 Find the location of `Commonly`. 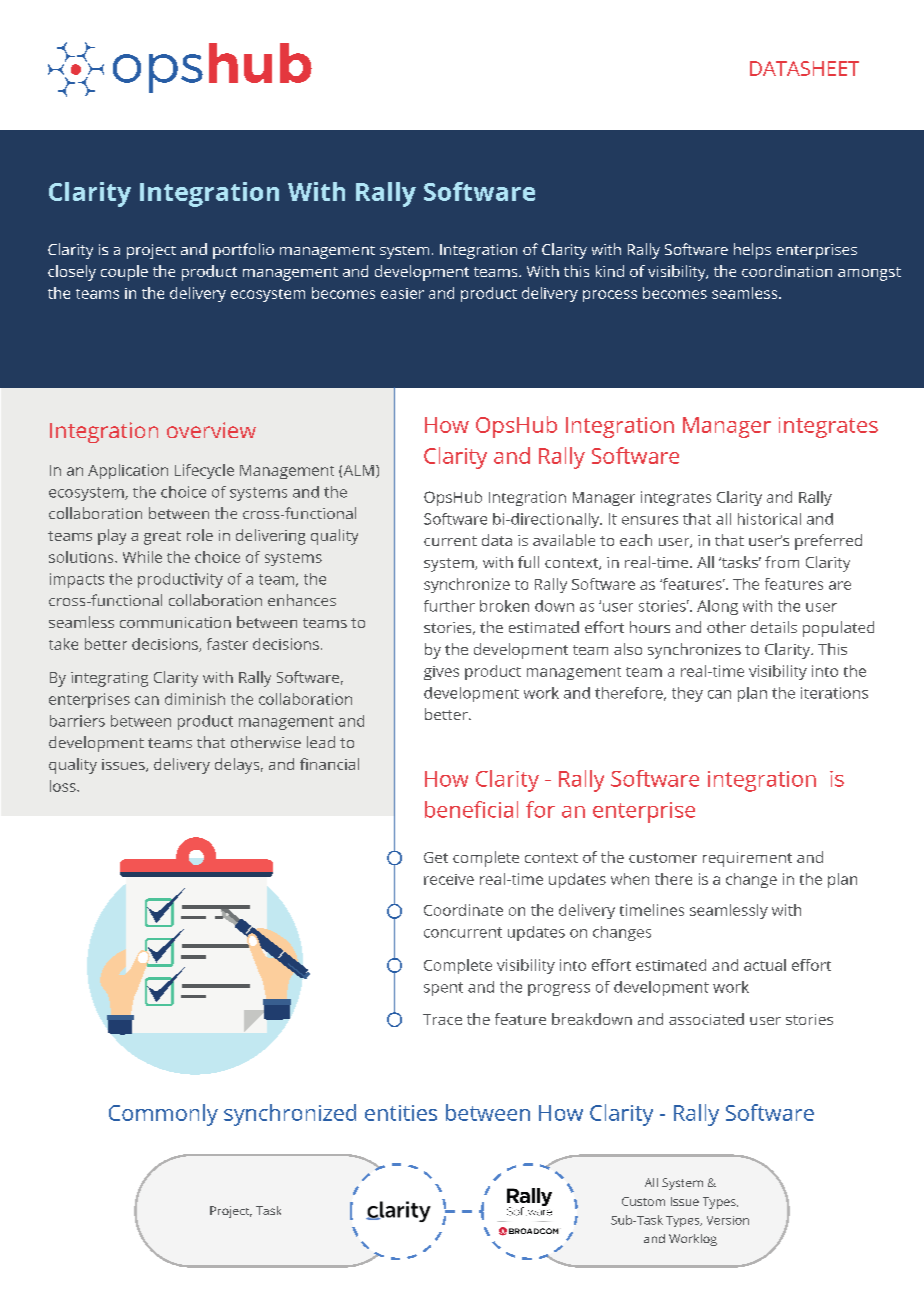

Commonly is located at coordinates (163, 1115).
